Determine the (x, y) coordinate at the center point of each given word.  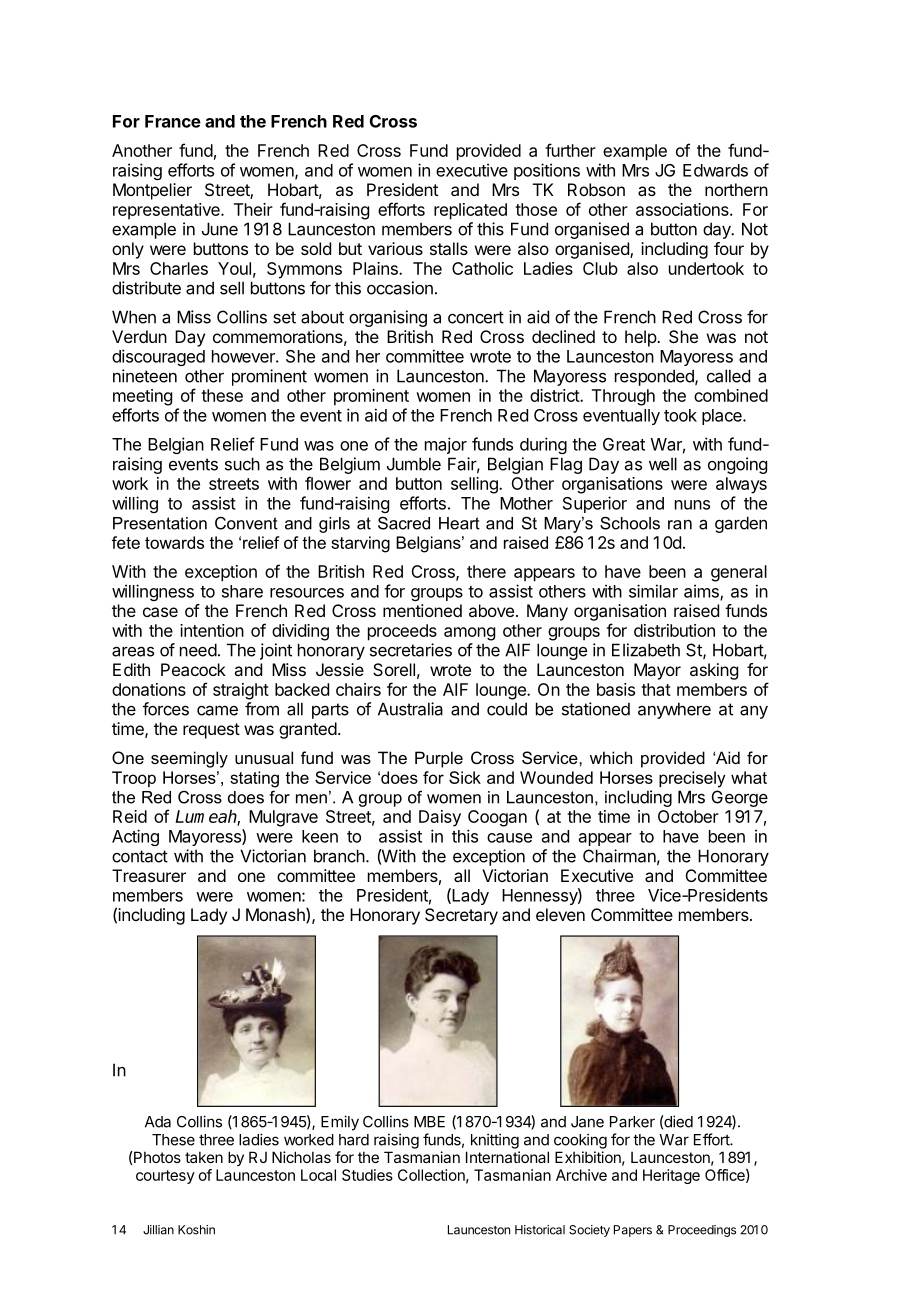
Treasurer (149, 875)
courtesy (165, 1177)
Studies (367, 1175)
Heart (459, 523)
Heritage (671, 1176)
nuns (692, 505)
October (688, 816)
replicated (470, 211)
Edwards (715, 170)
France (173, 121)
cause (509, 838)
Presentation (160, 523)
